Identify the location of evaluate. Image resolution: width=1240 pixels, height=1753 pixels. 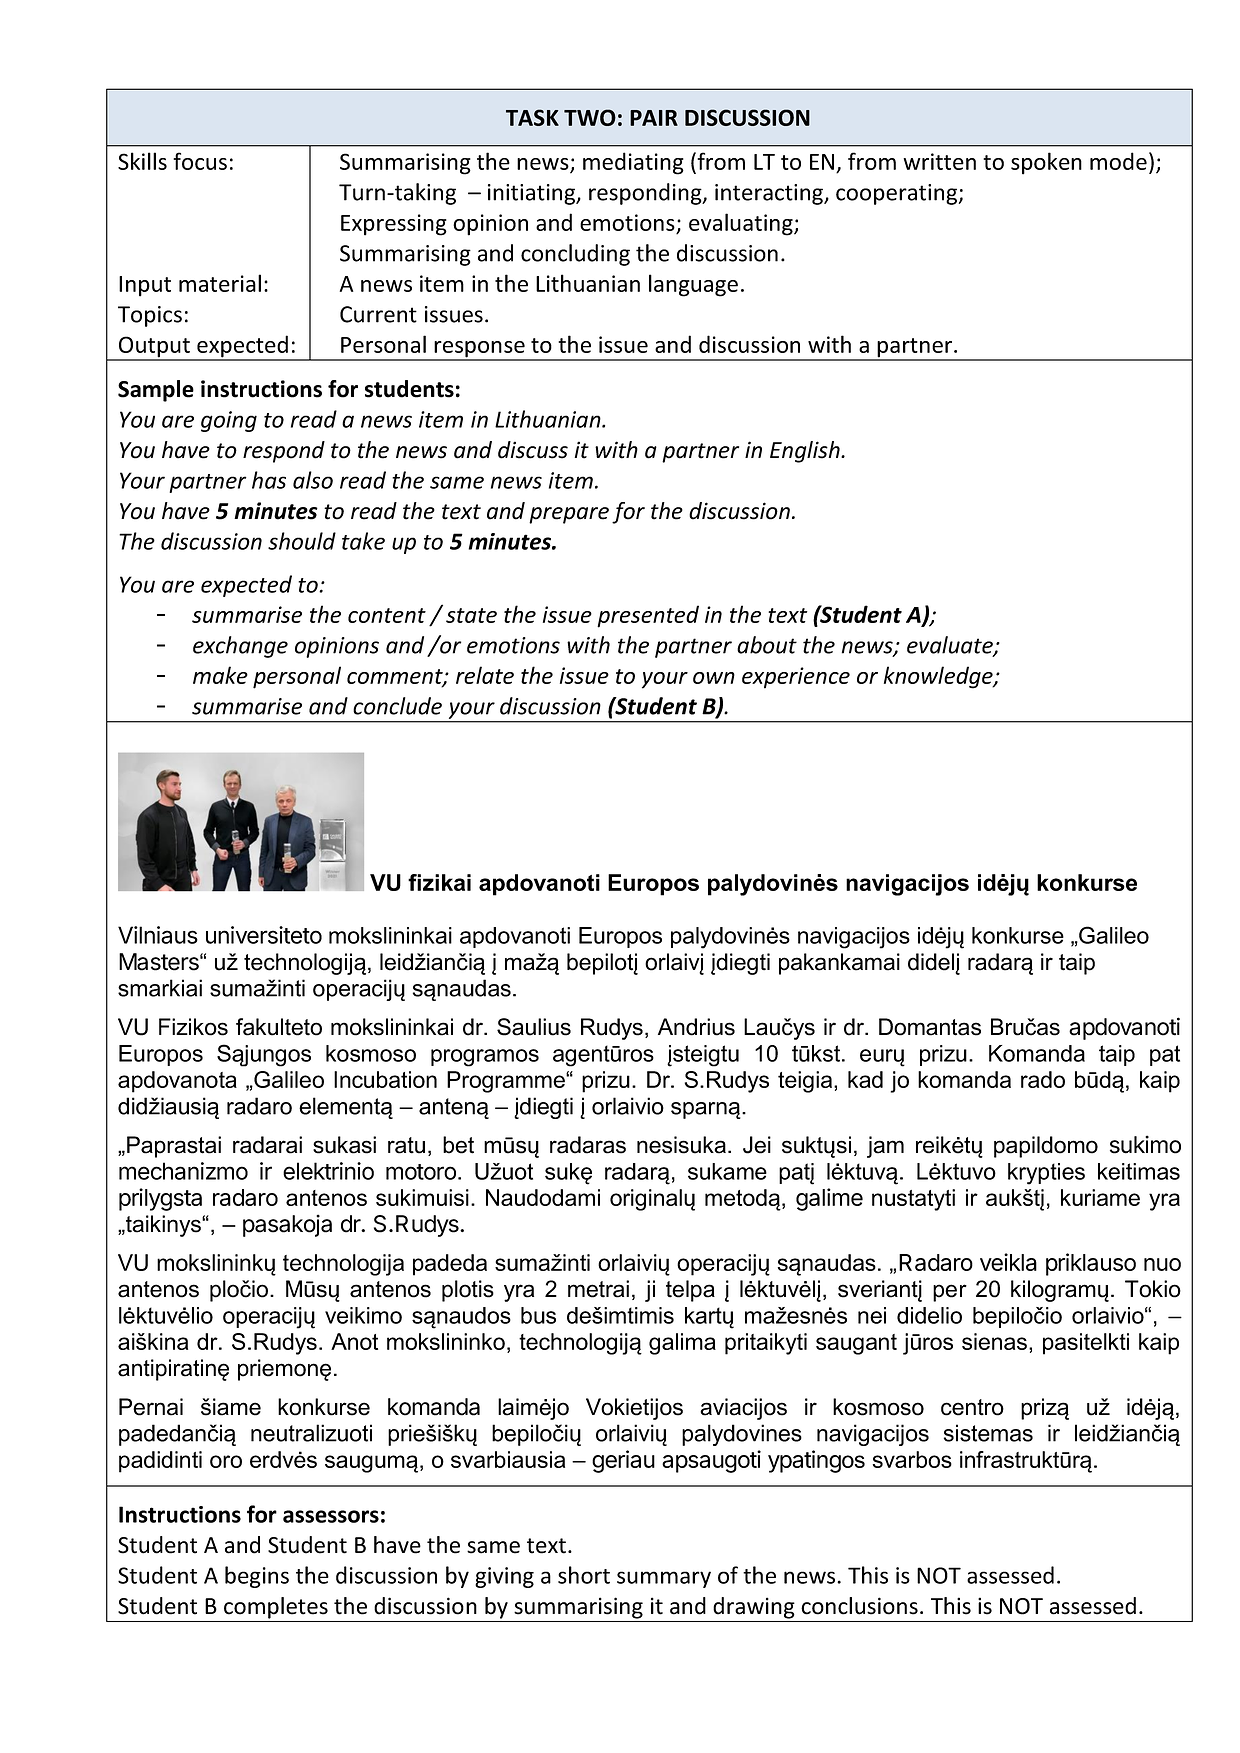
(951, 646).
